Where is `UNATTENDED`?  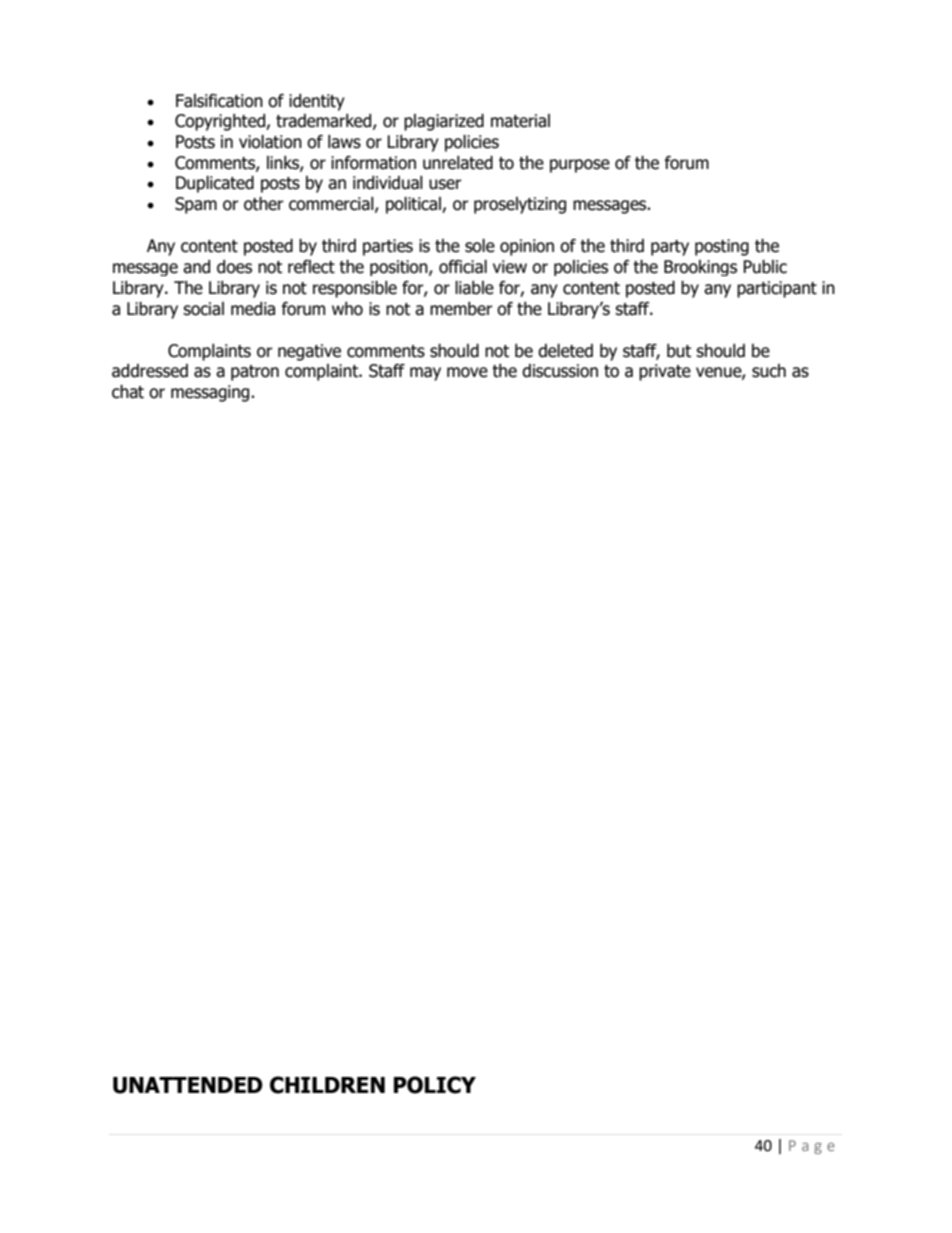
UNATTENDED is located at coordinates (188, 1085).
